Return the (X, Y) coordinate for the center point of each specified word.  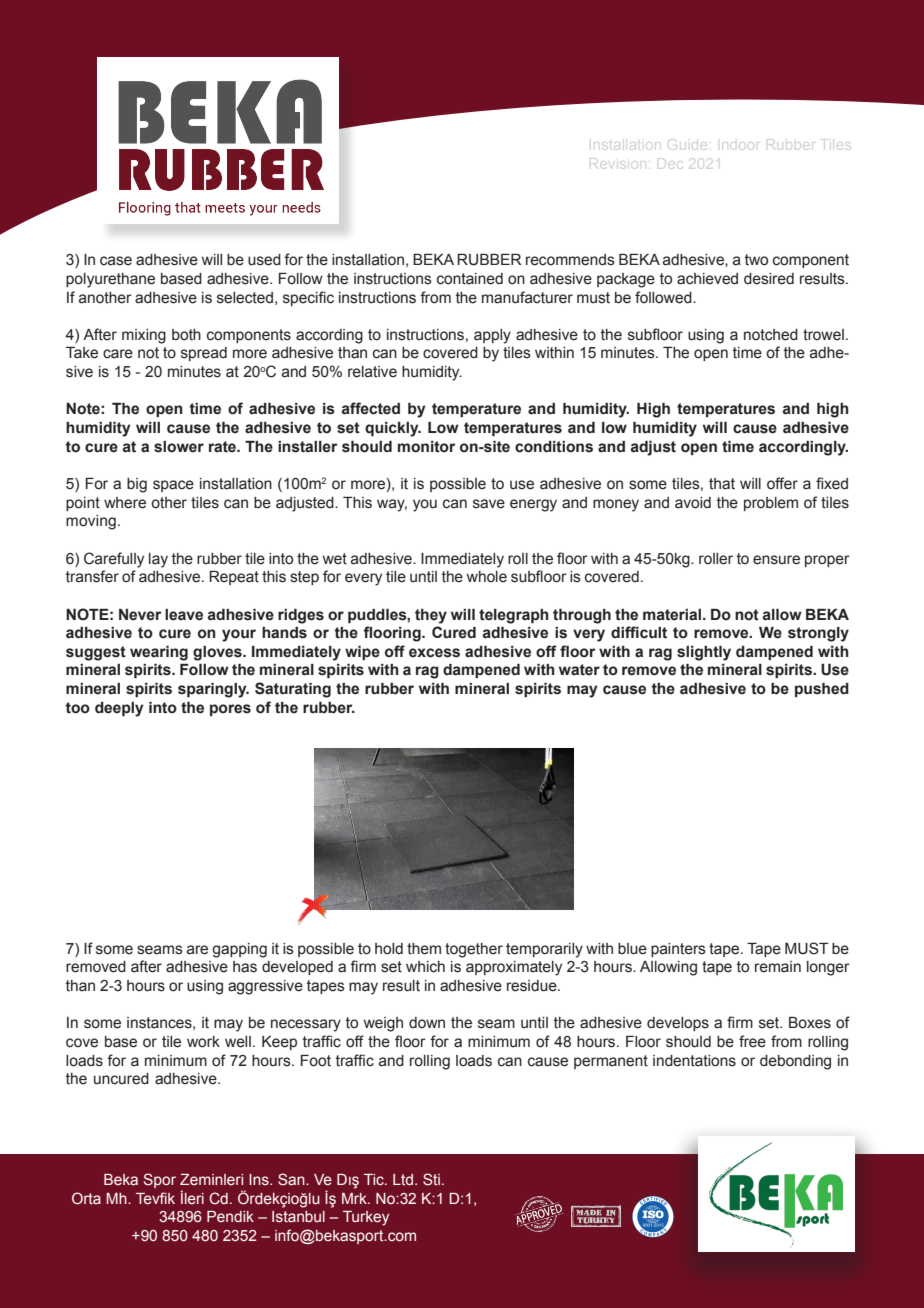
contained (470, 279)
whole (487, 577)
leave (184, 615)
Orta (86, 1198)
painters (678, 950)
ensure (776, 560)
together (474, 950)
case (116, 261)
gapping (239, 950)
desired (769, 279)
